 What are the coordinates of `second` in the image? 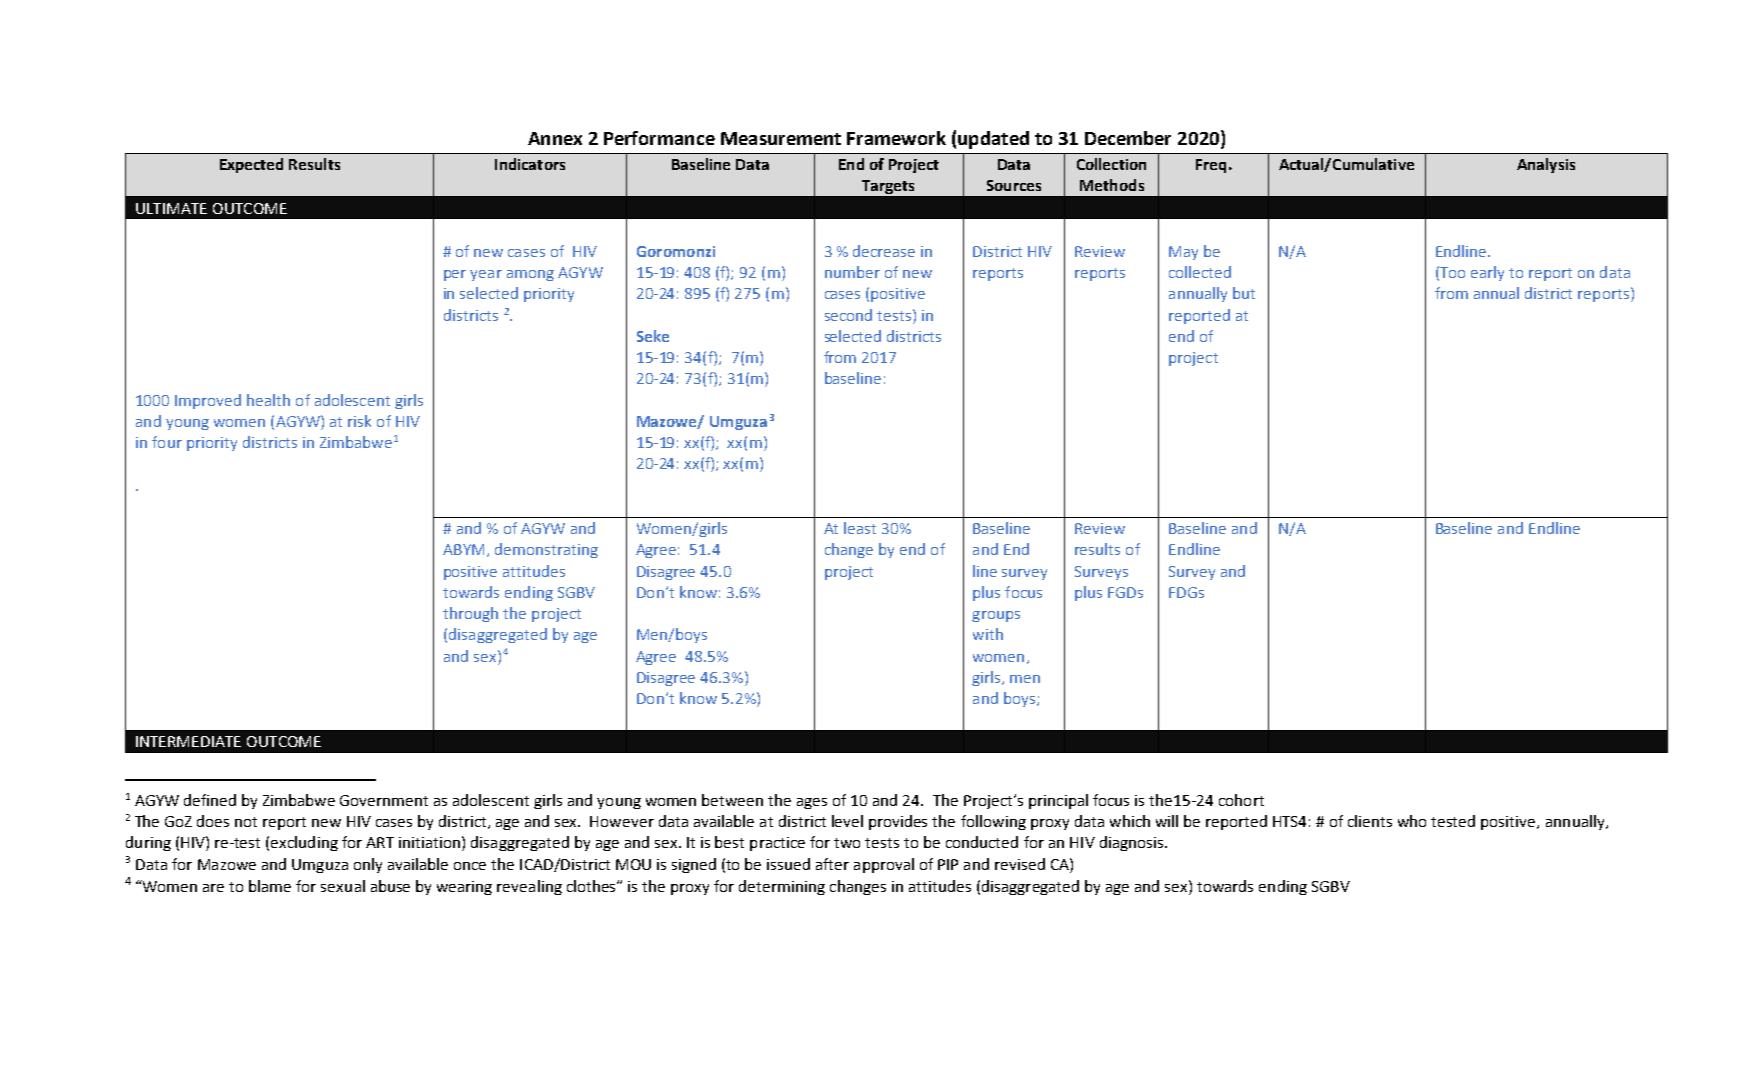 It's located at (848, 315).
